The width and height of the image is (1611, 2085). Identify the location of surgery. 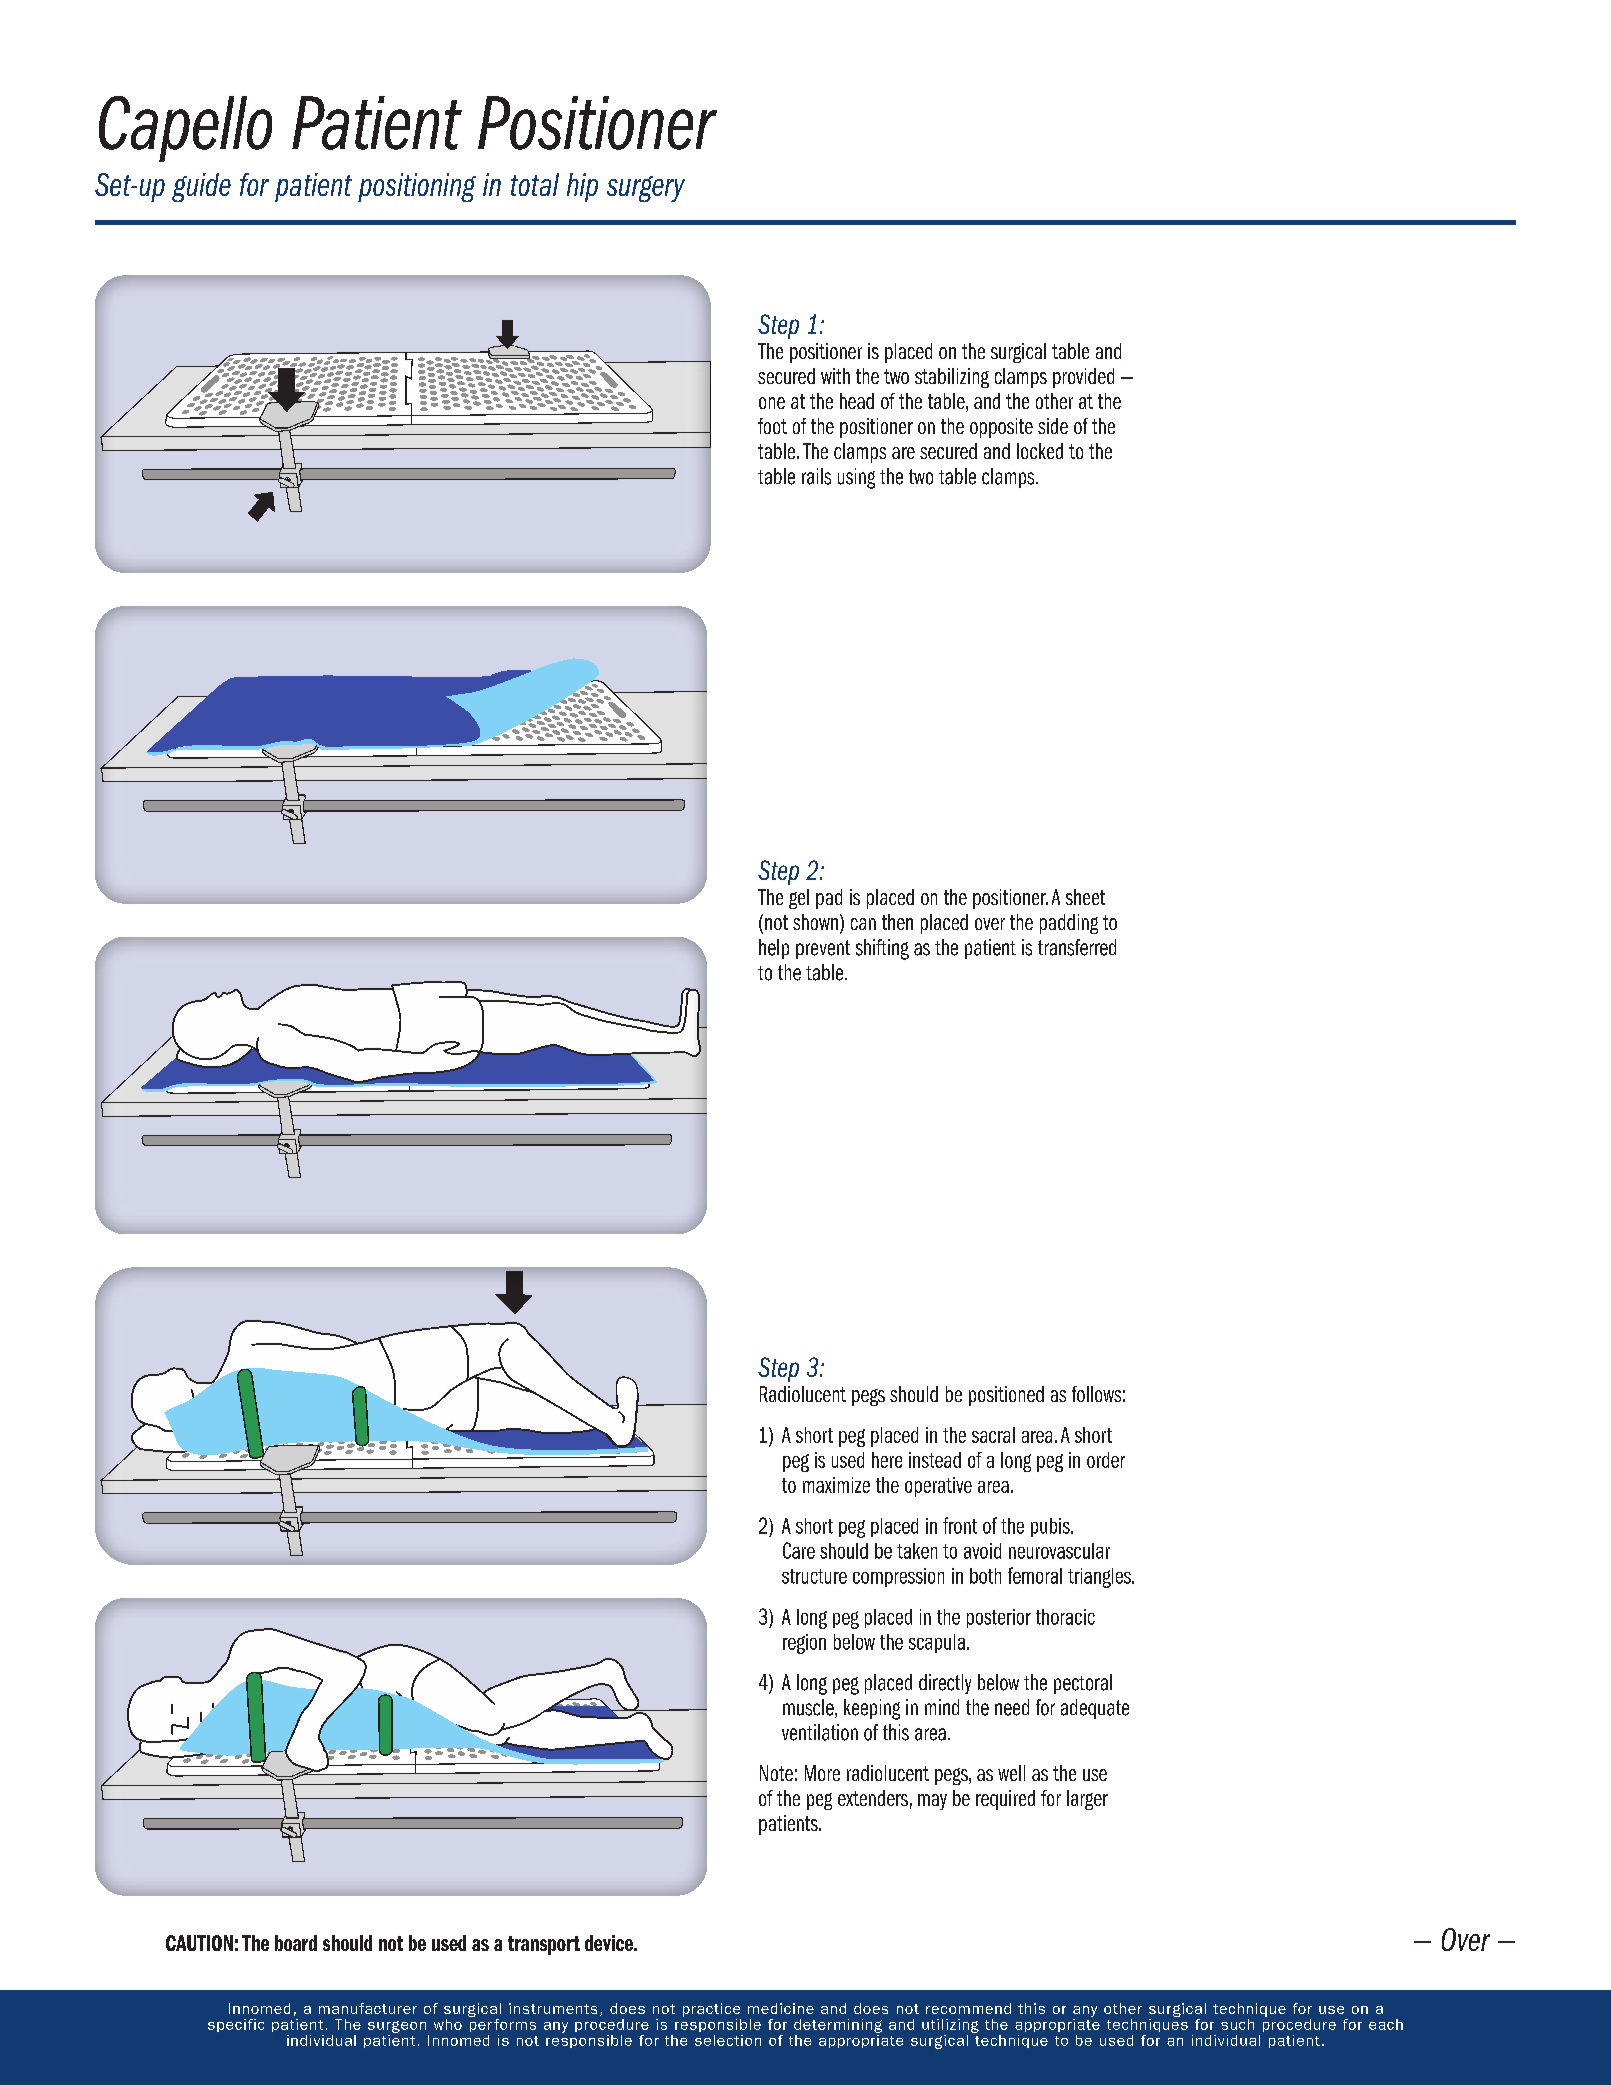
(646, 189).
